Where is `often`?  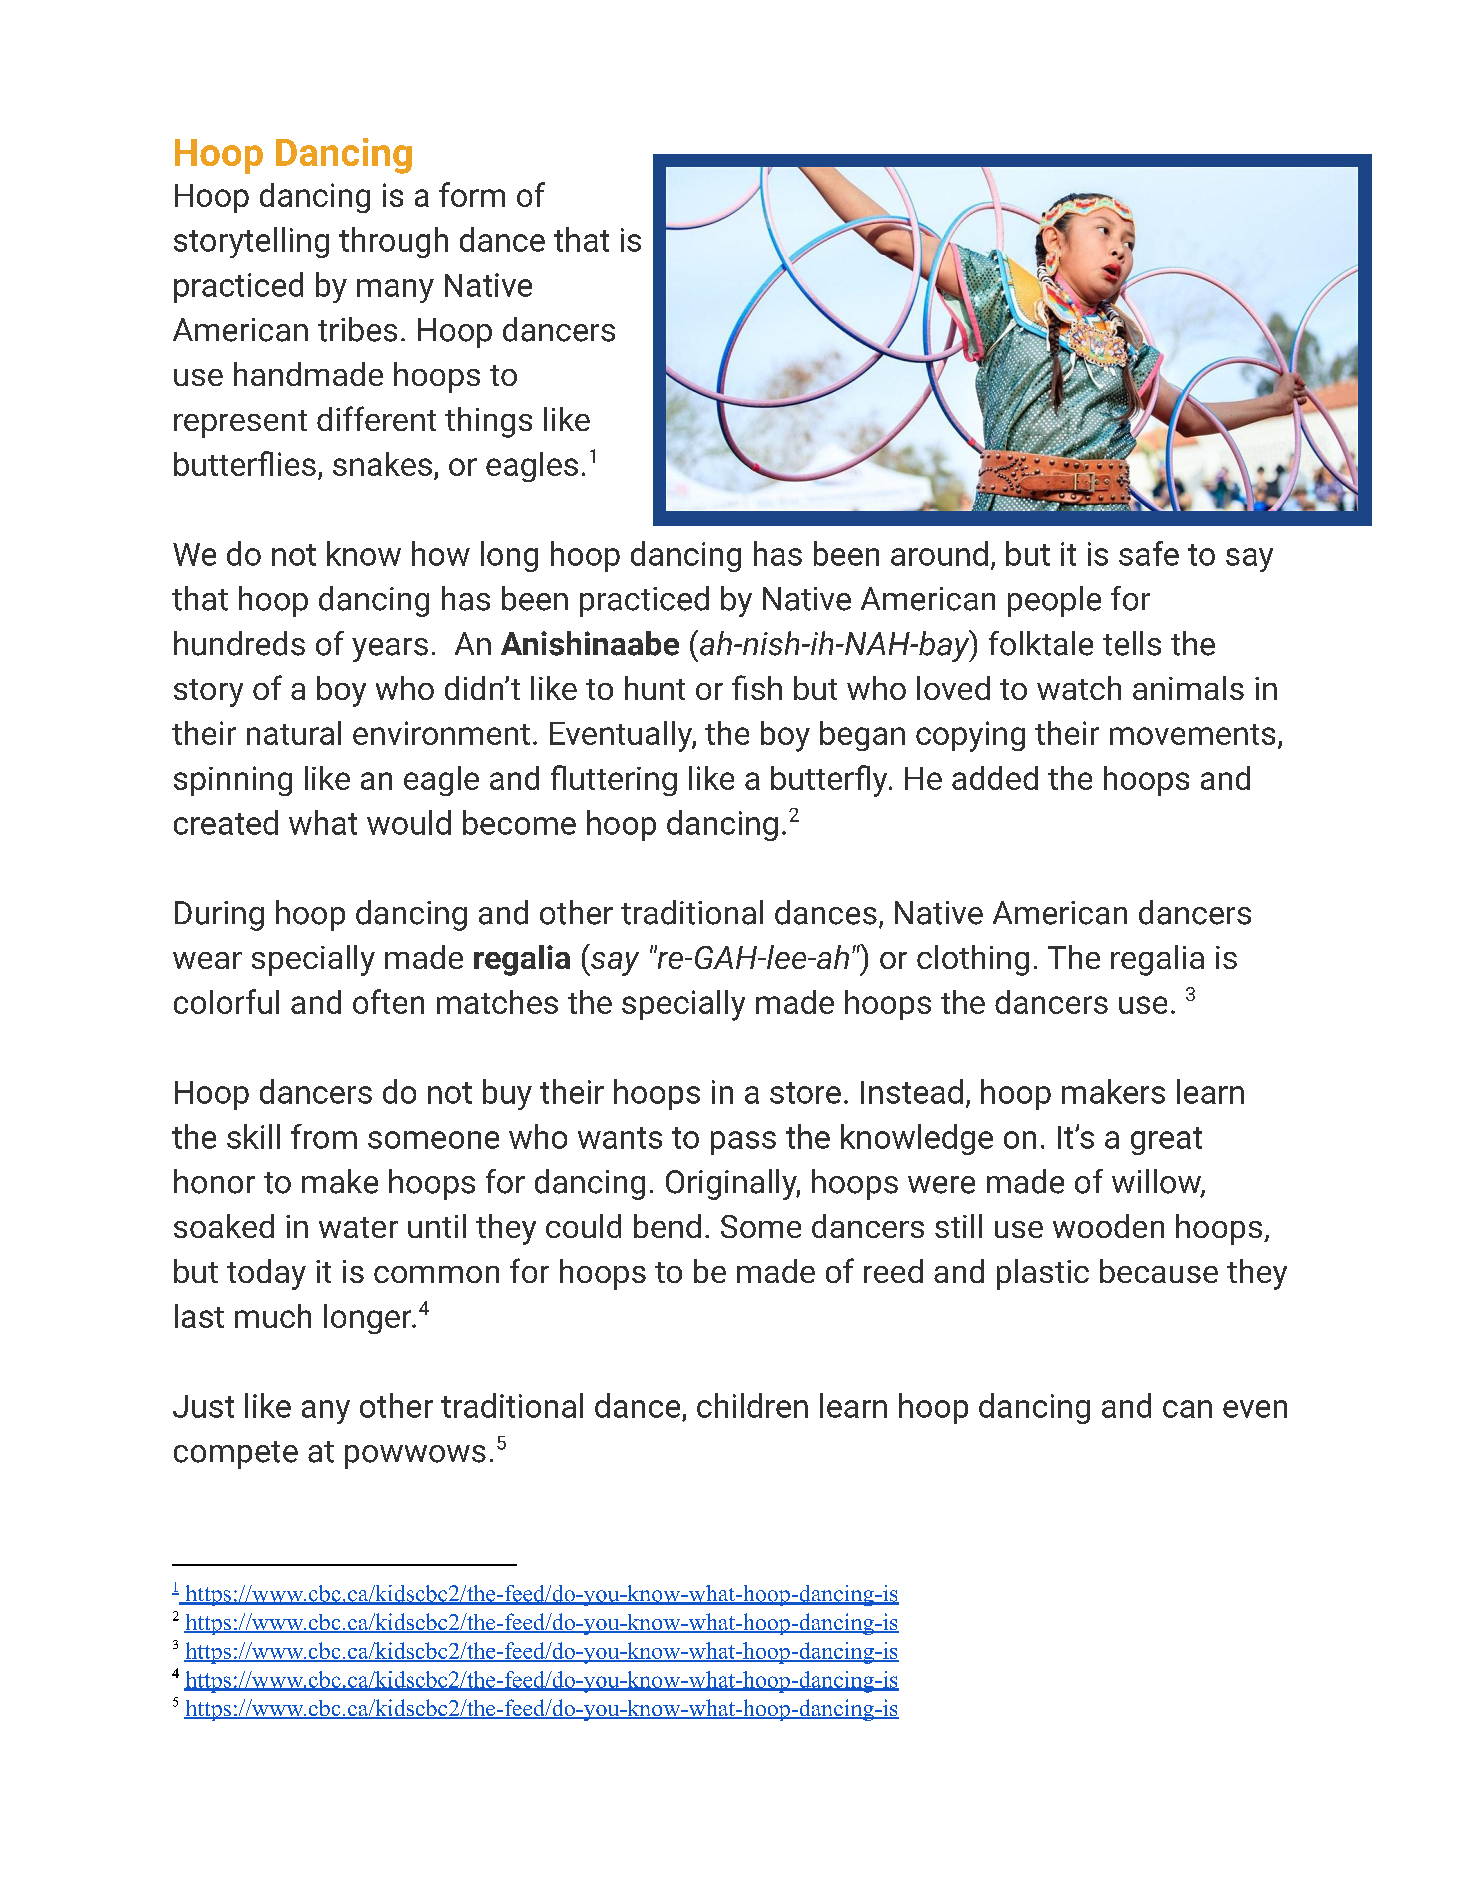
often is located at coordinates (388, 1001).
